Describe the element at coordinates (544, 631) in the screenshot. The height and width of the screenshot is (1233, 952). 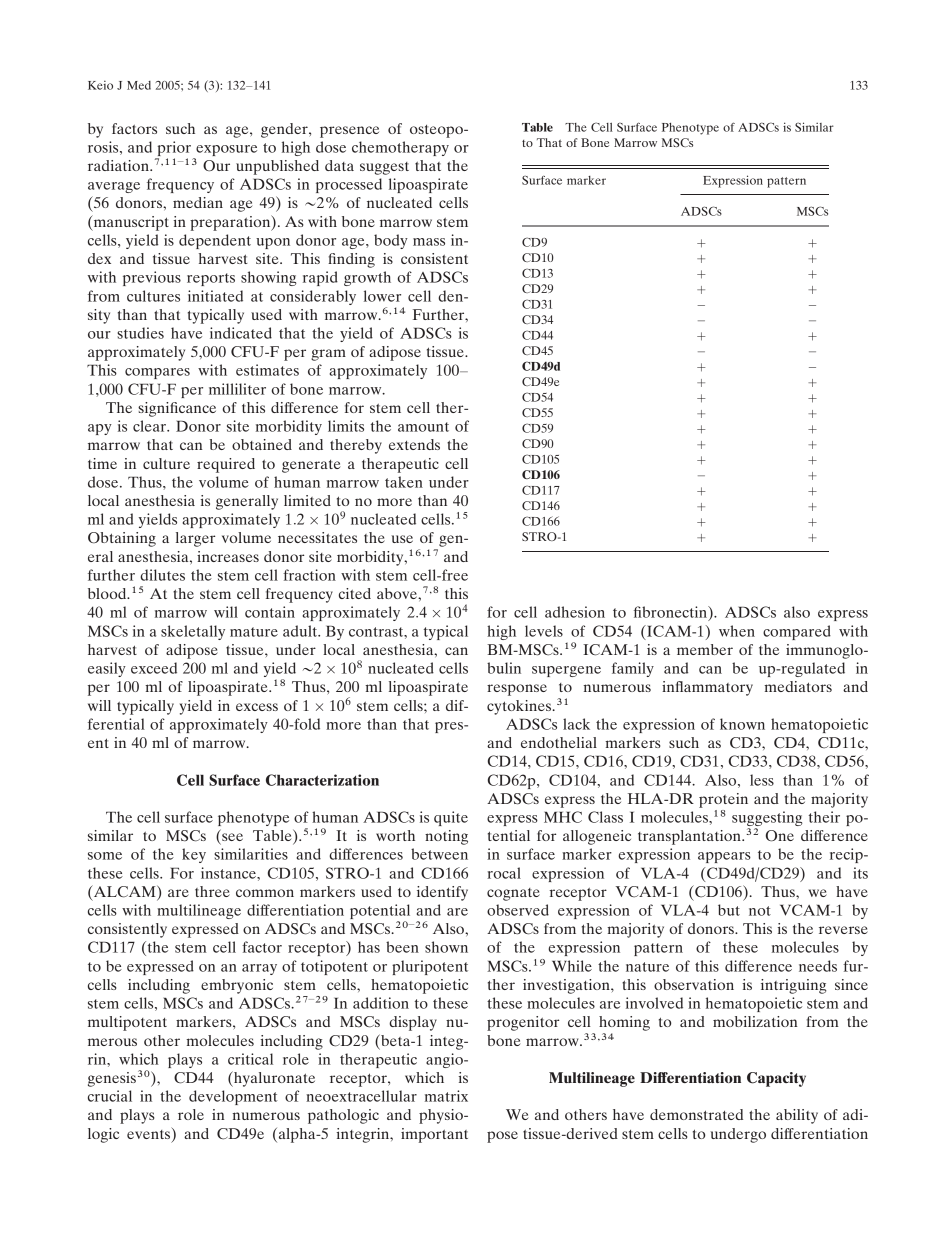
I see `levels` at that location.
